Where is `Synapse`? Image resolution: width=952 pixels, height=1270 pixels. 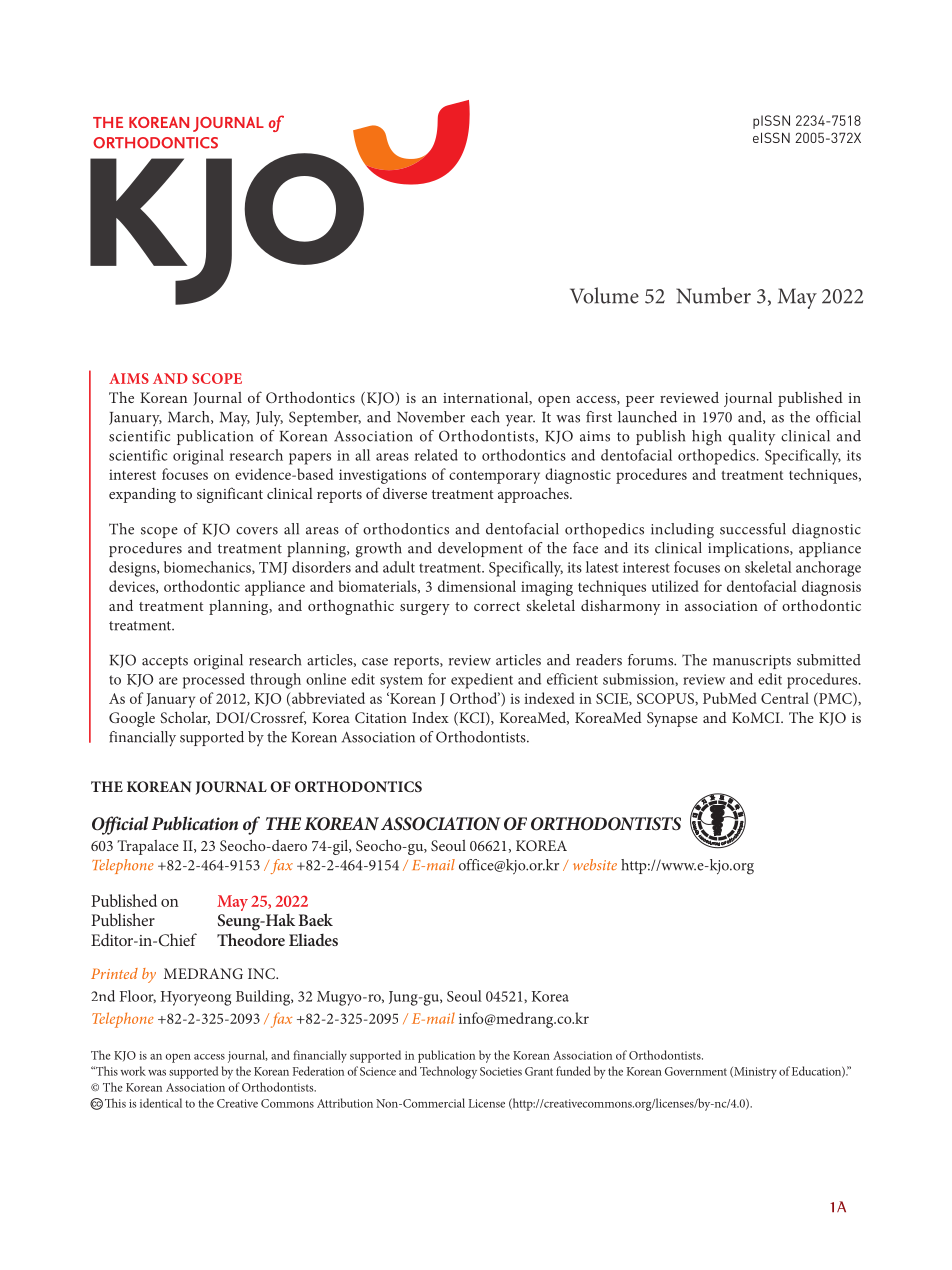 Synapse is located at coordinates (672, 719).
